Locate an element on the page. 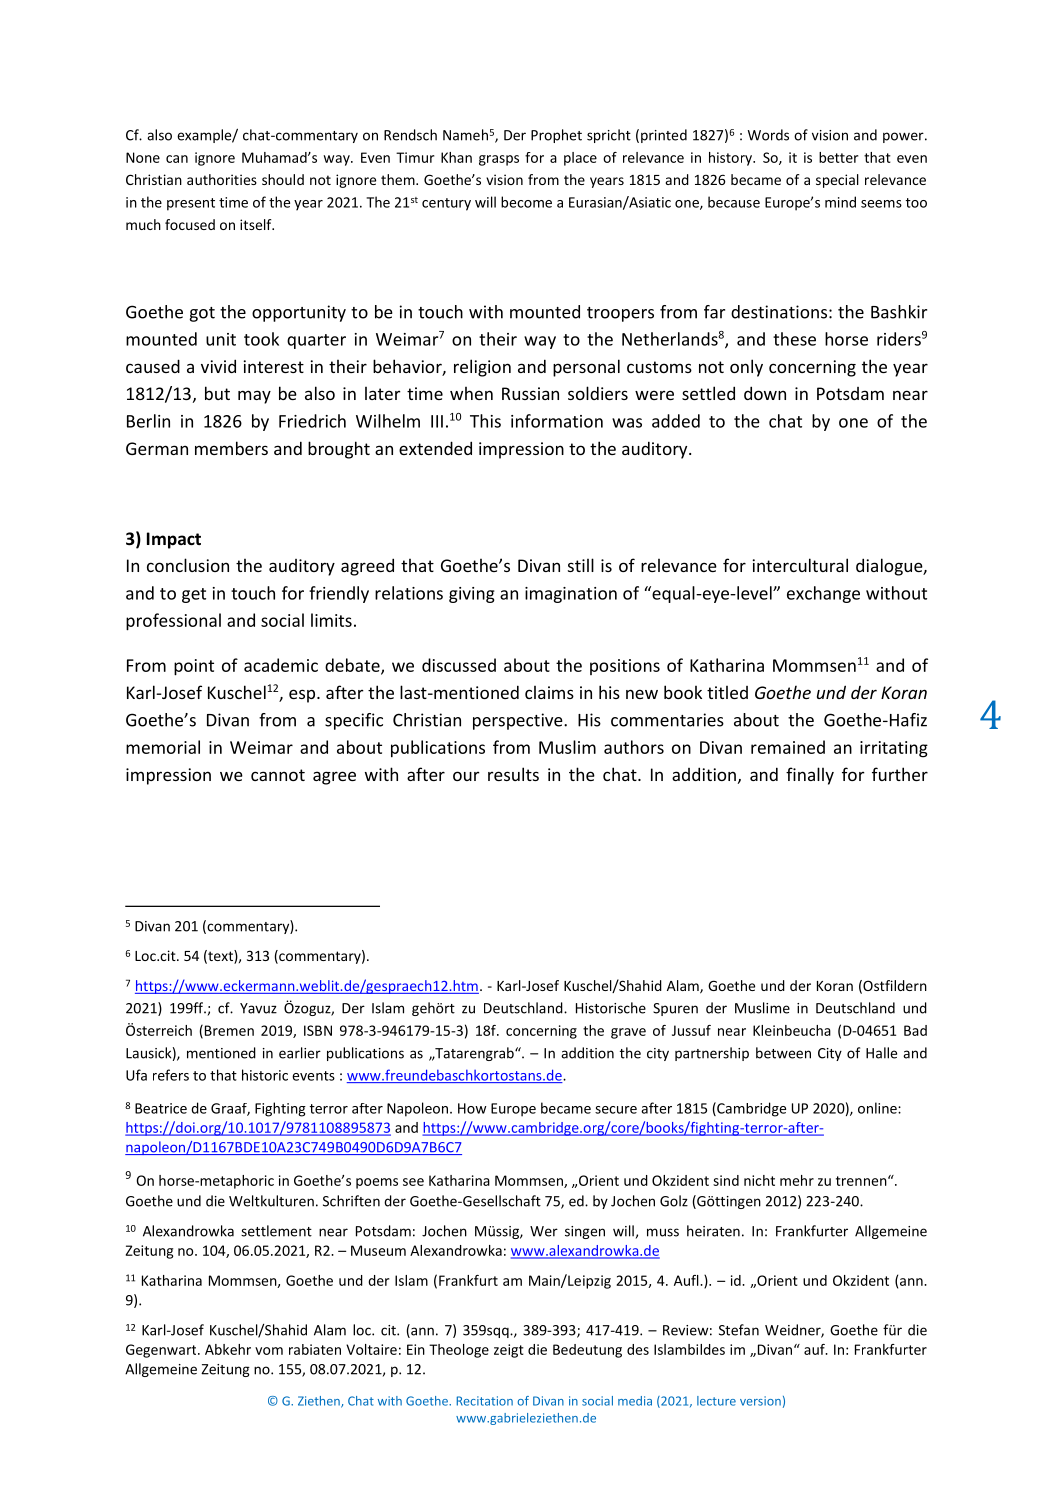 This page has width=1053, height=1489. special is located at coordinates (837, 181).
